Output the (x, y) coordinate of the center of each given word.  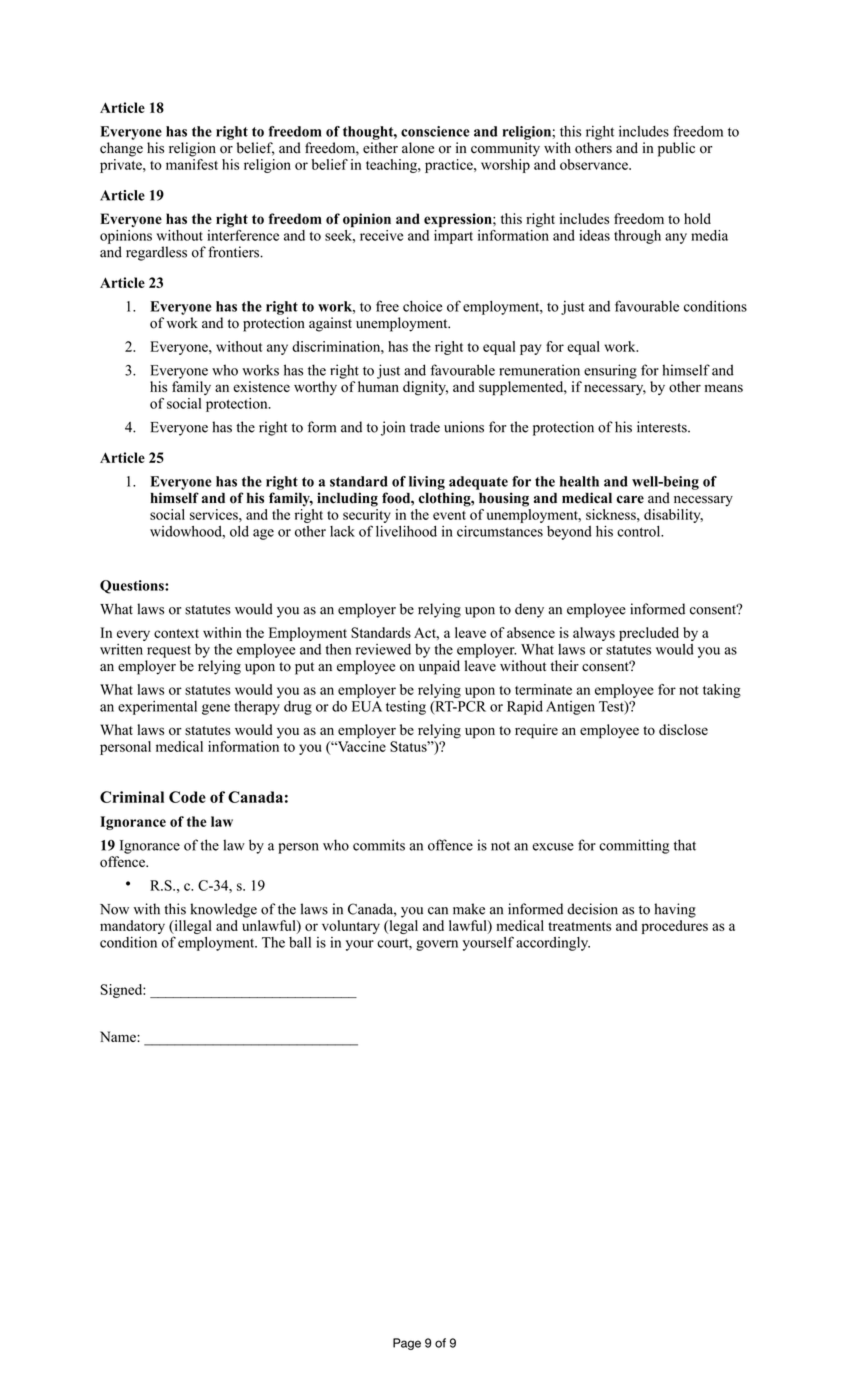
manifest (192, 164)
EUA (367, 706)
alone (418, 148)
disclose (683, 729)
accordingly (553, 944)
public (676, 149)
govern (437, 945)
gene (216, 709)
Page (407, 1344)
